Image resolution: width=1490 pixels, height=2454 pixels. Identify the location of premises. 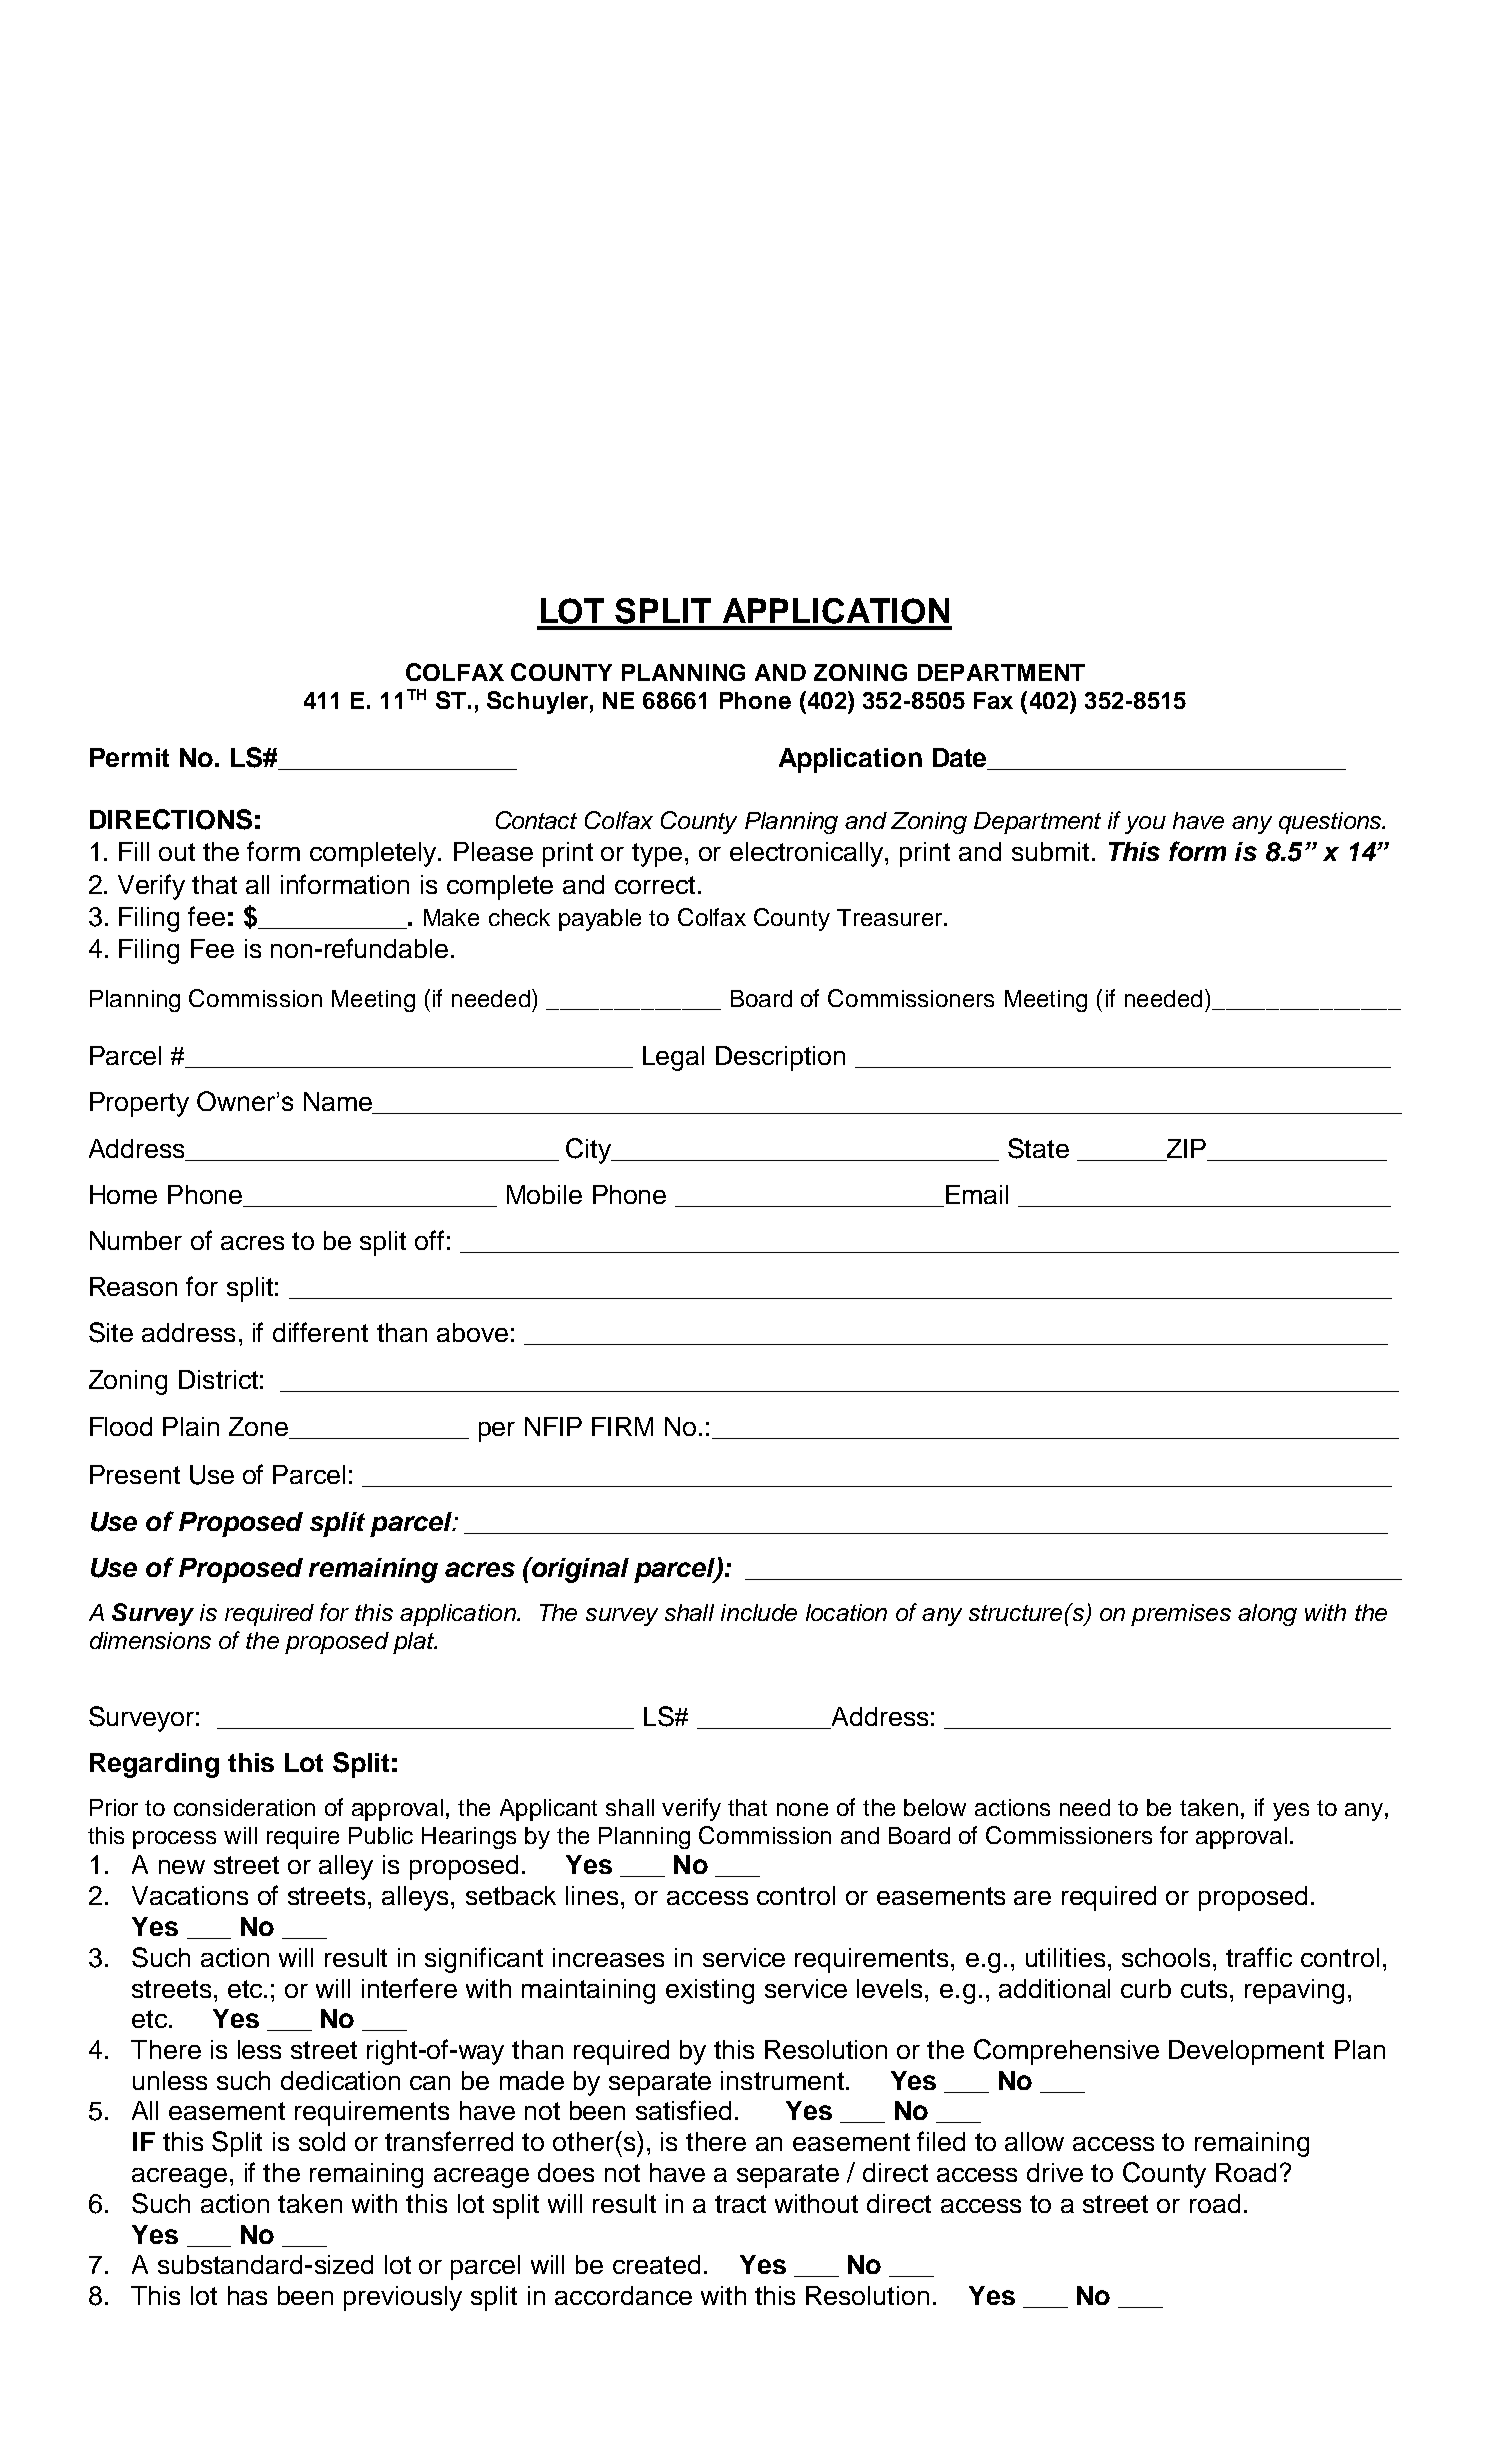
(1181, 1615).
